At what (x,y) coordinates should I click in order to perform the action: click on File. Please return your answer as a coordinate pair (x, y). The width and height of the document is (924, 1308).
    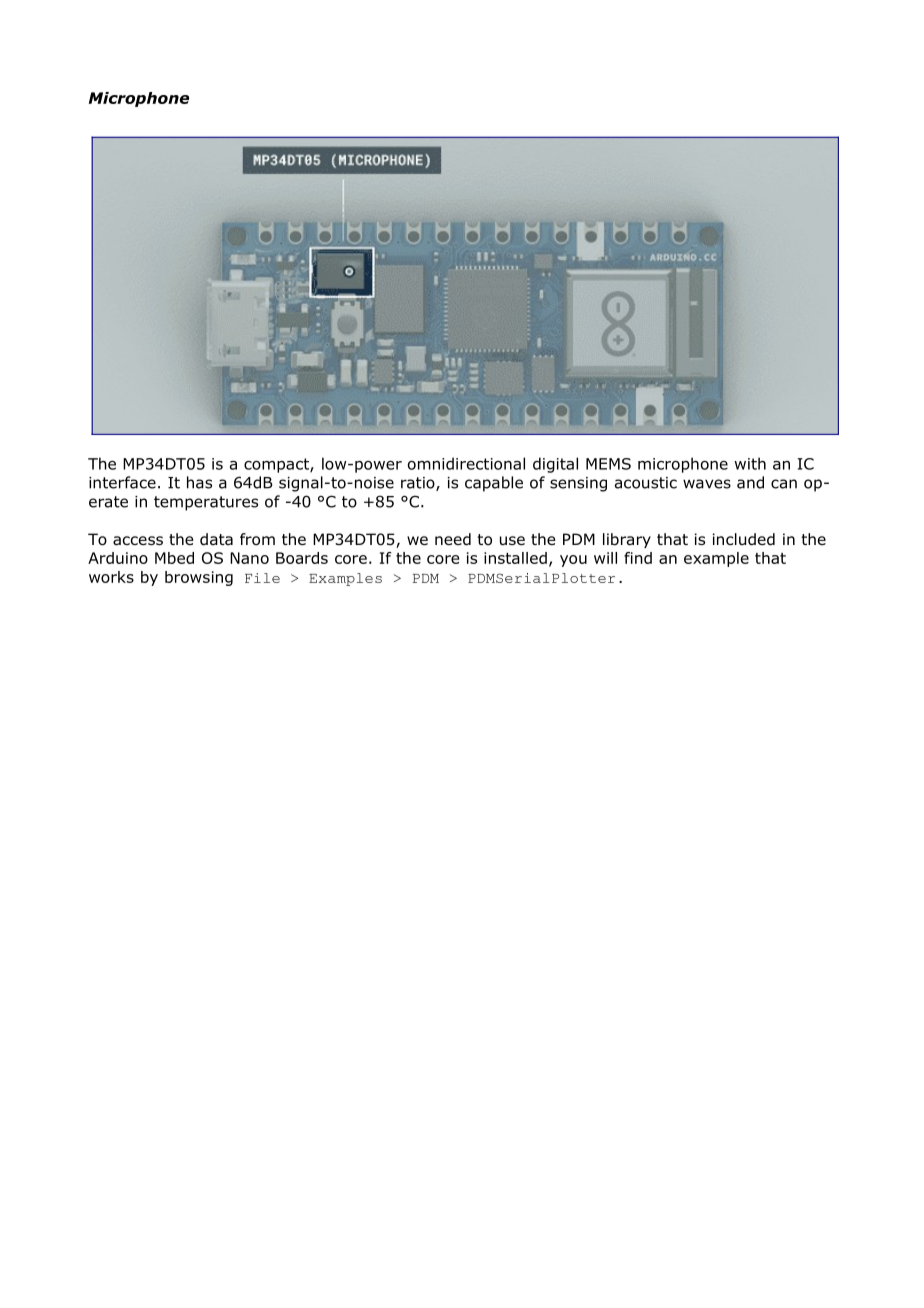
    Looking at the image, I should click on (262, 578).
